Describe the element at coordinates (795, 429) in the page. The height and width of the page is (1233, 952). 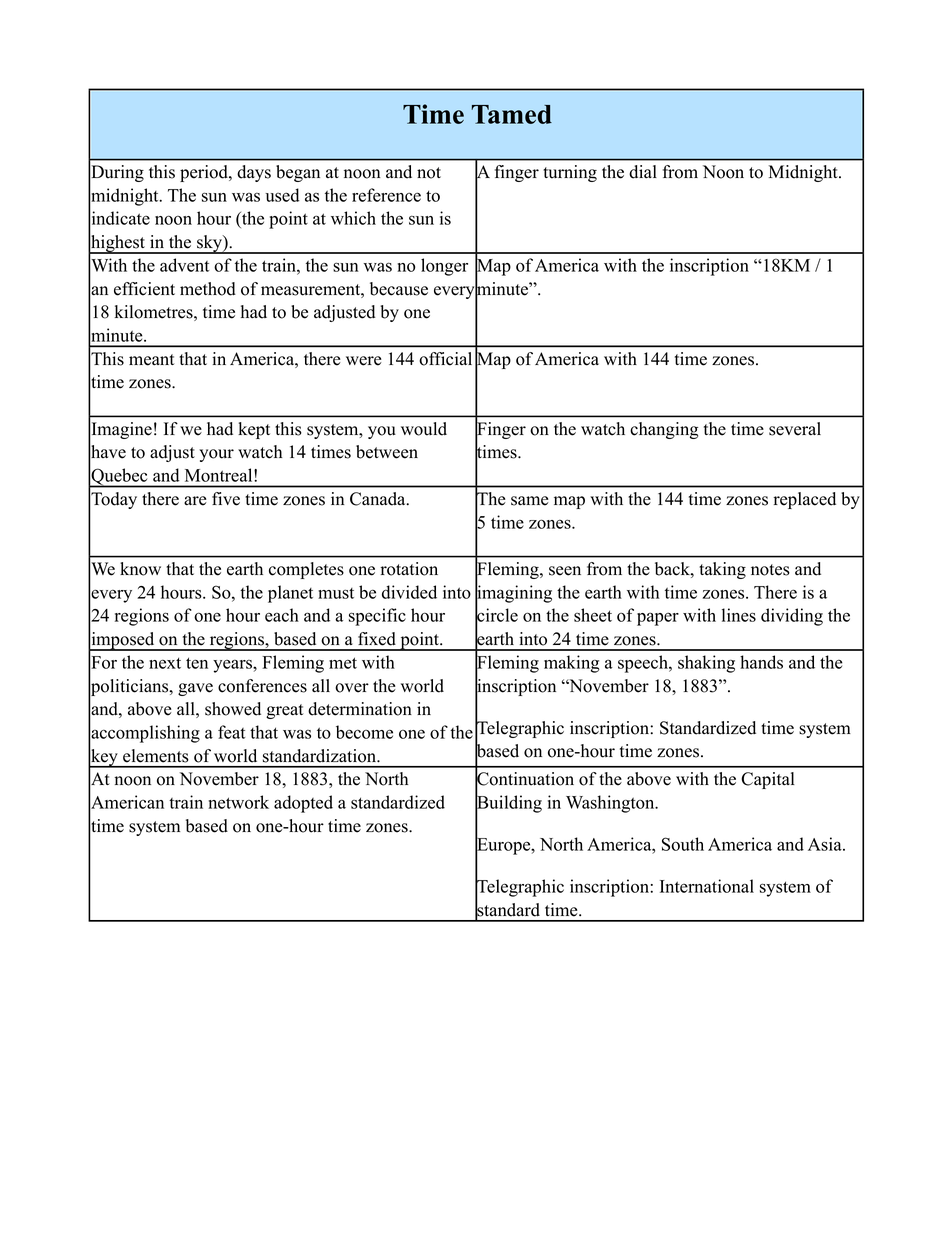
I see `several` at that location.
